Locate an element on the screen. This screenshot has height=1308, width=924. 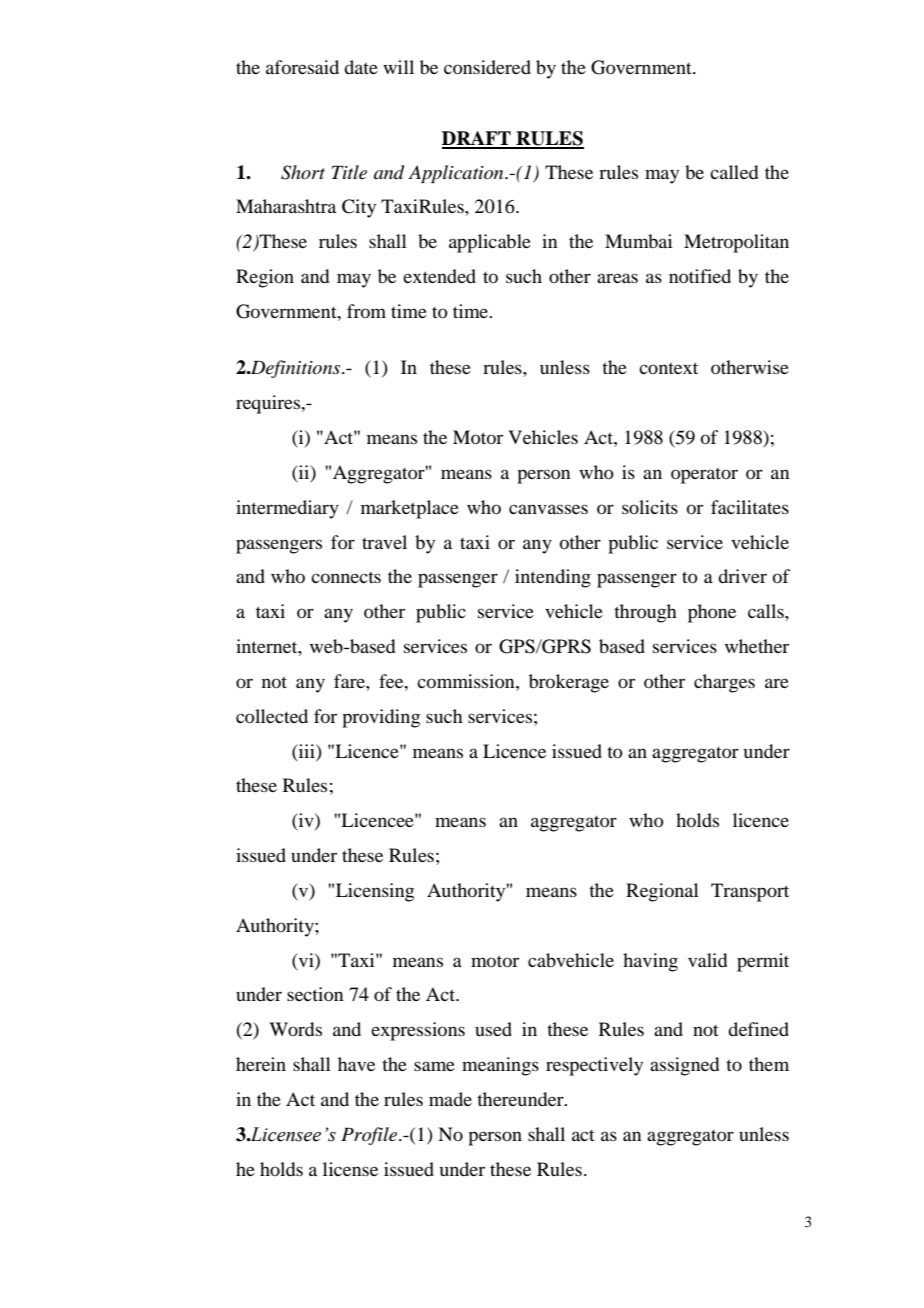
Transport is located at coordinates (750, 892).
